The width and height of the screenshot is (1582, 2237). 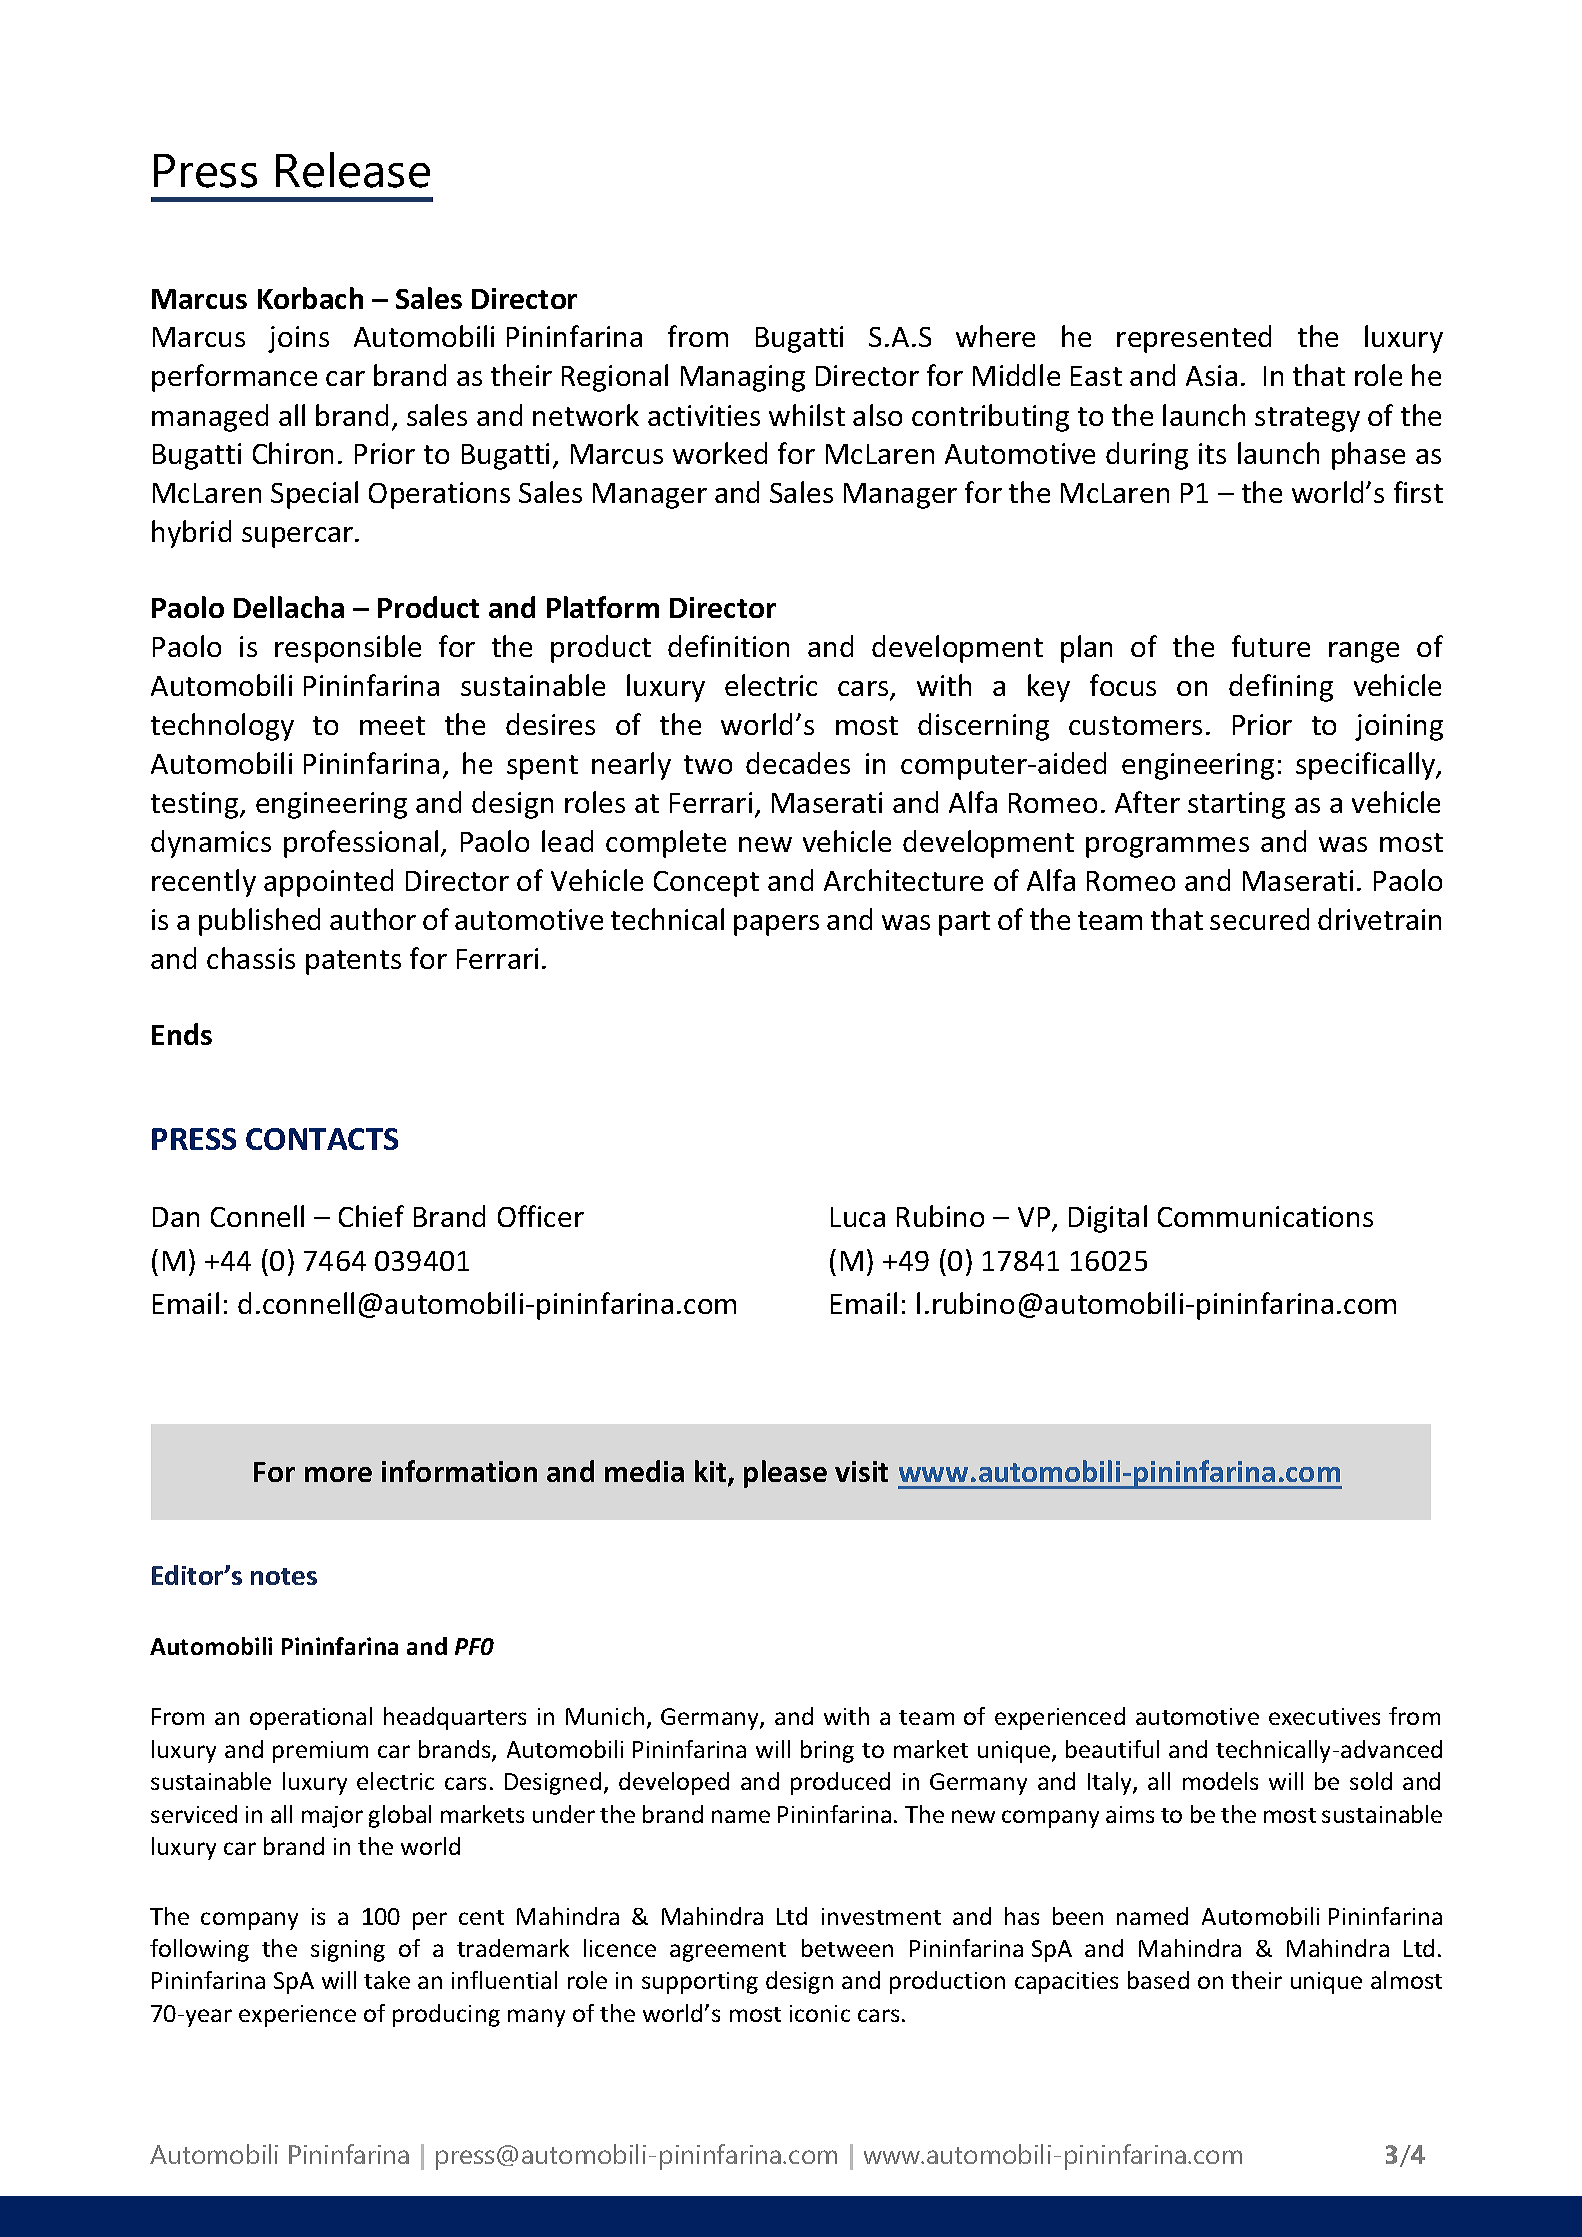 What do you see at coordinates (371, 1216) in the screenshot?
I see `Chief` at bounding box center [371, 1216].
